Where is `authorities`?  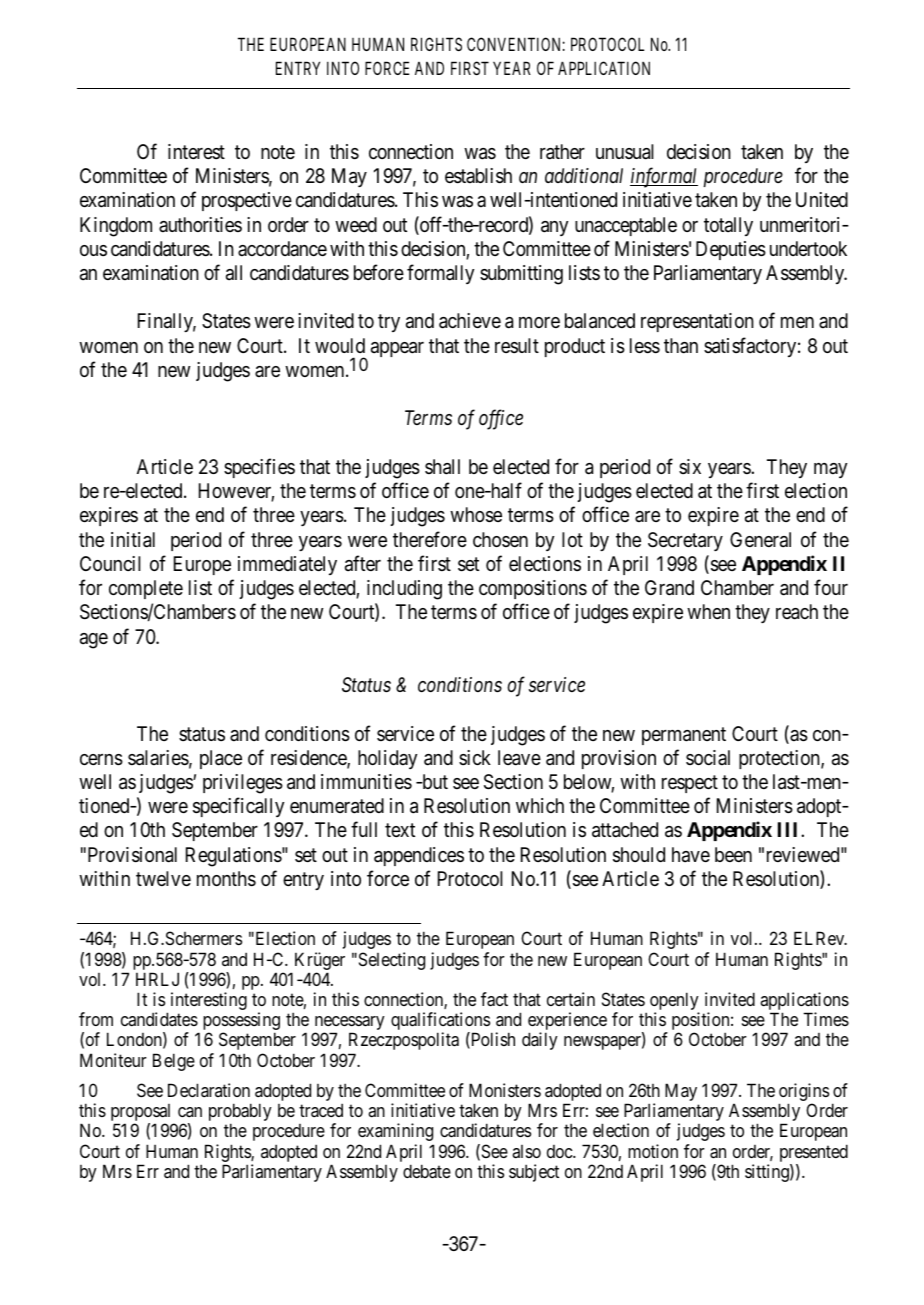
authorities is located at coordinates (200, 224).
